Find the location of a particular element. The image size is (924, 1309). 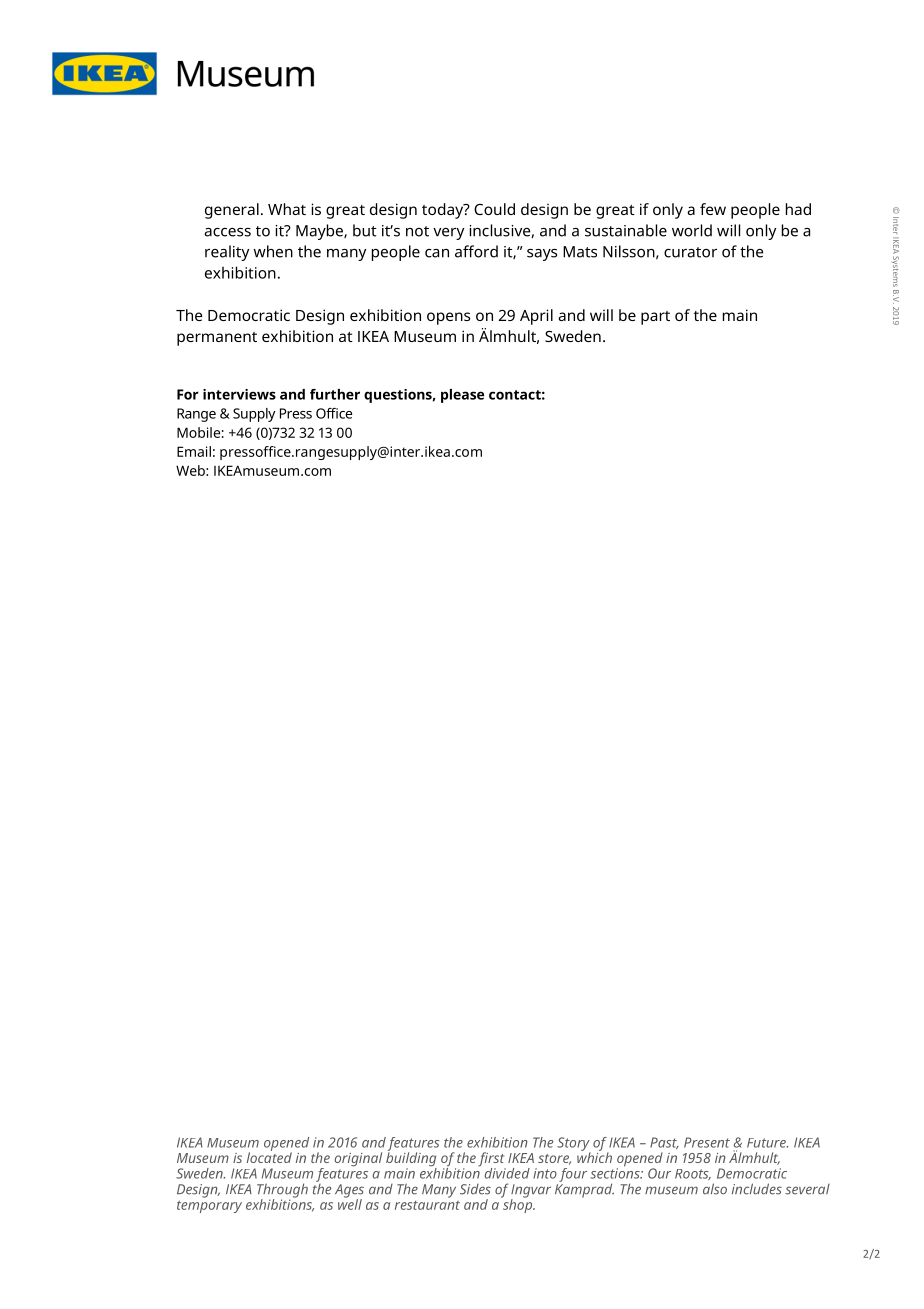

few is located at coordinates (713, 209).
